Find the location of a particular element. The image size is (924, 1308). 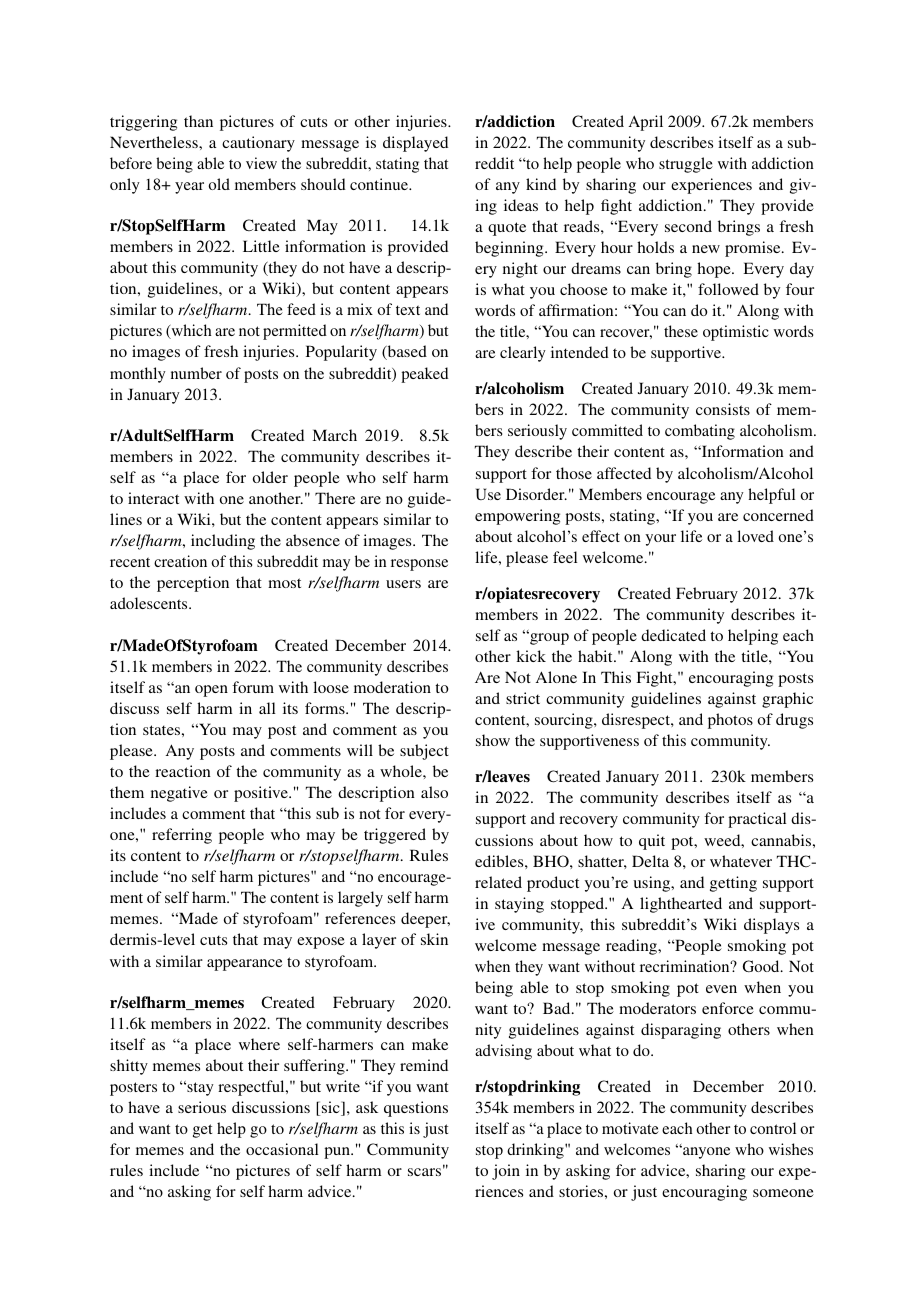

displayed is located at coordinates (415, 144).
